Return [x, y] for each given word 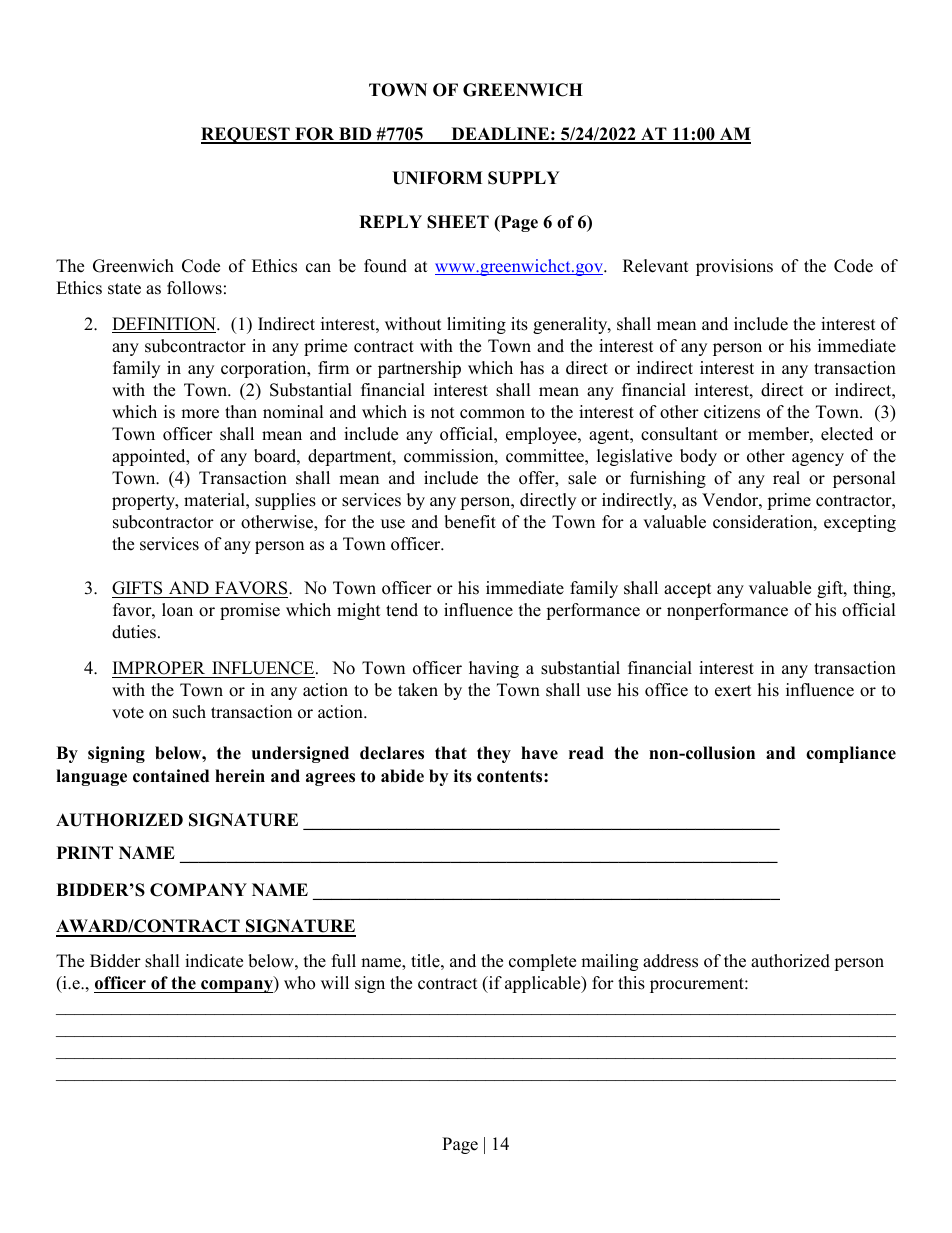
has [532, 368]
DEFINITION [165, 325]
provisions [734, 267]
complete [542, 962]
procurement [698, 985]
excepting [860, 523]
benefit [470, 522]
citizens [732, 412]
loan [177, 610]
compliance [851, 754]
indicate [214, 961]
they [494, 754]
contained [171, 776]
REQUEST [246, 135]
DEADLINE [500, 135]
